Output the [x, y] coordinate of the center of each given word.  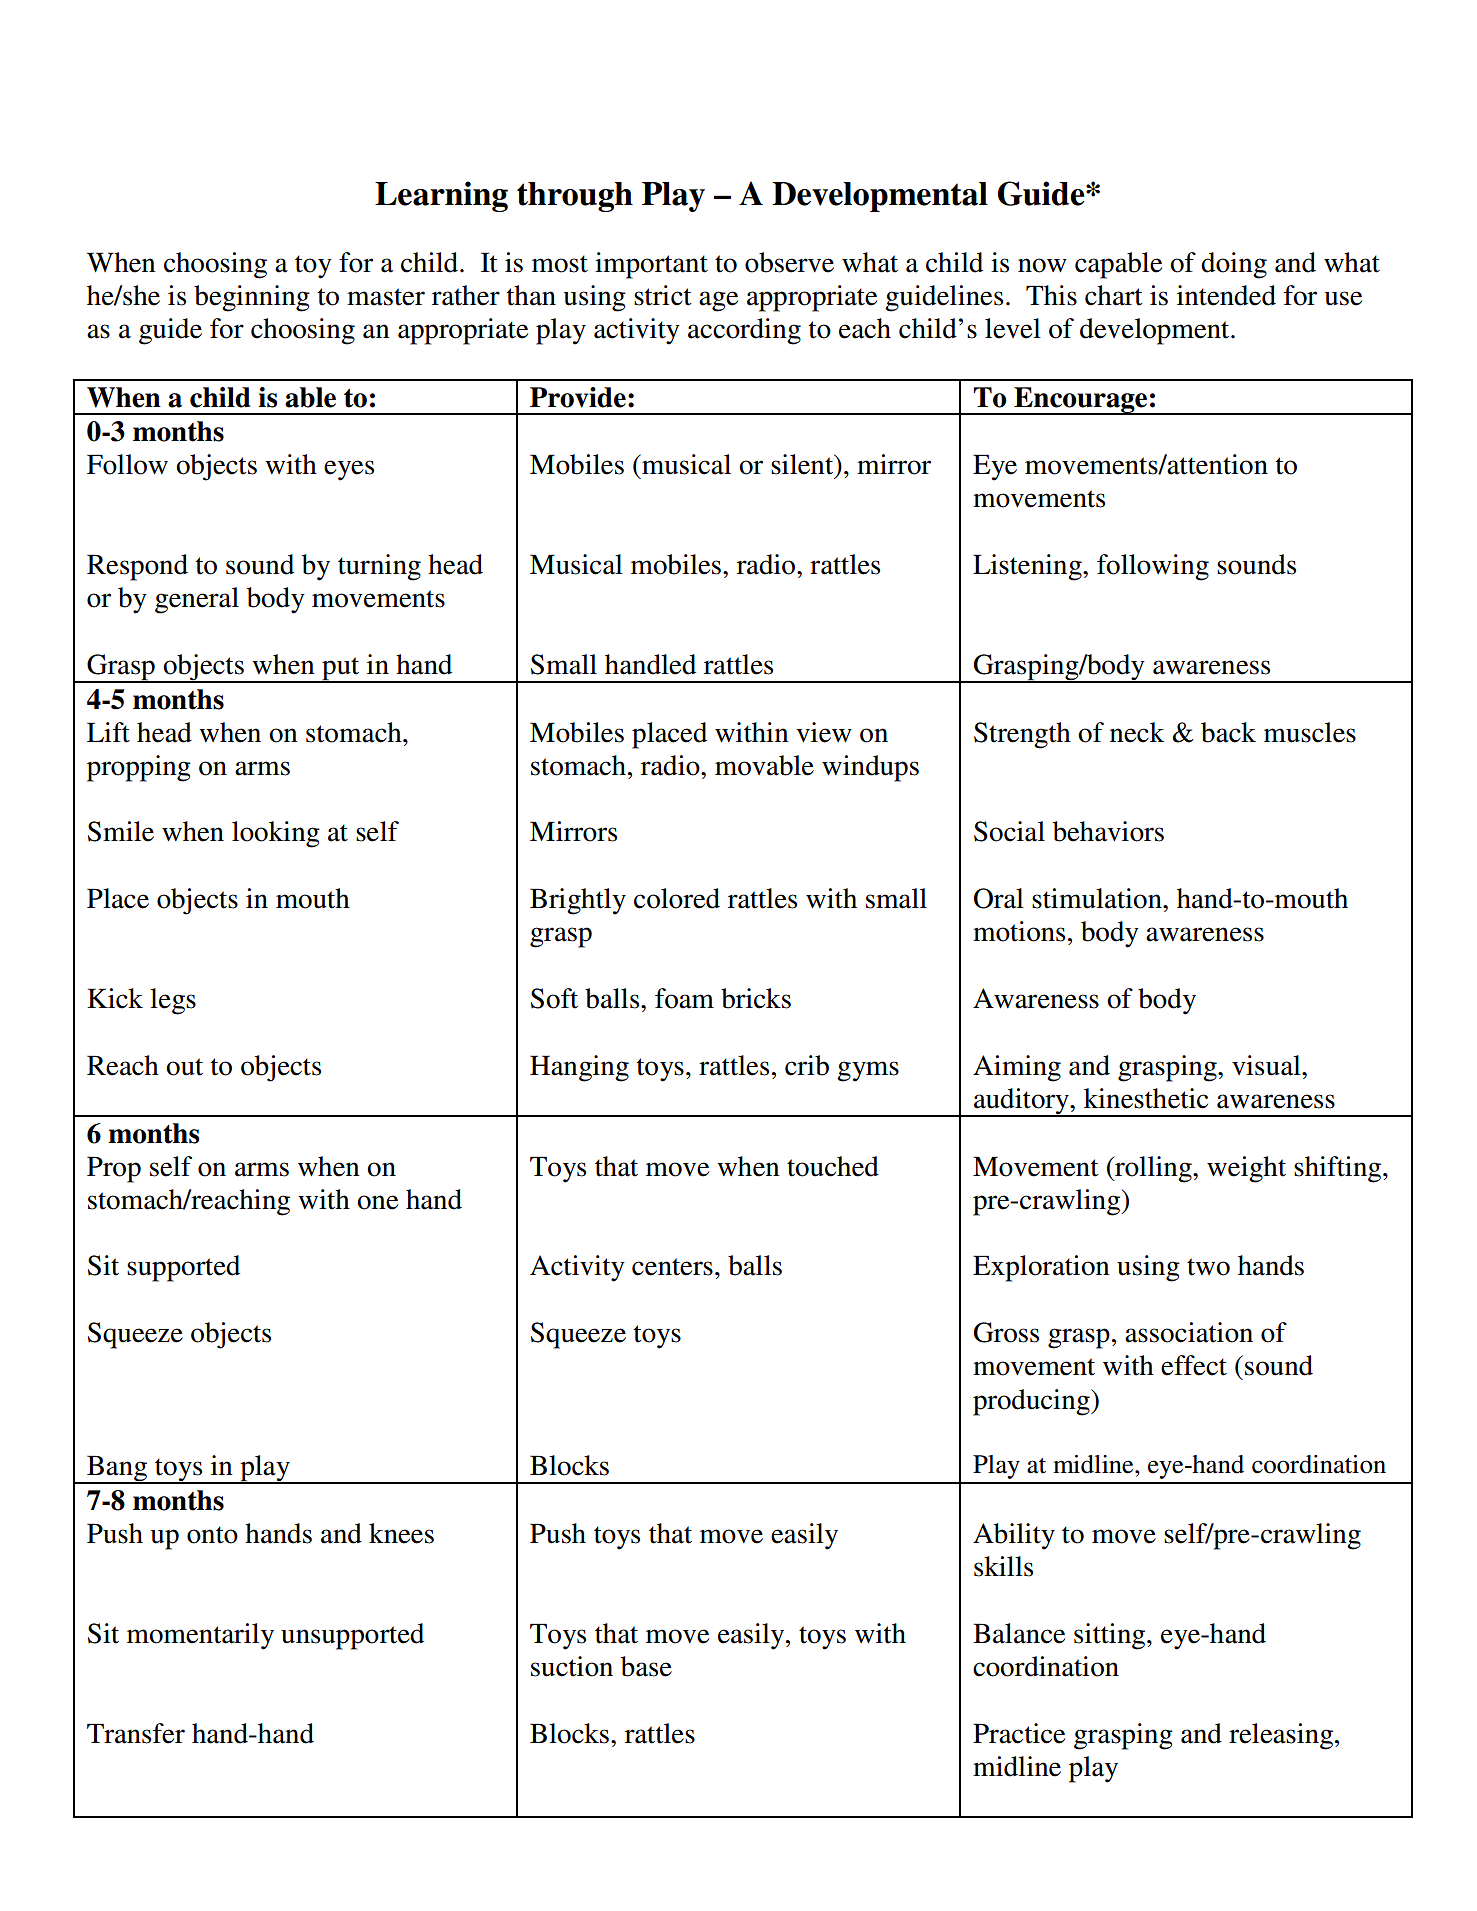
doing [1234, 265]
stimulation [1098, 898]
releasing [1282, 1736]
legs [173, 1001]
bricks [756, 998]
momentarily [200, 1636]
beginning [252, 298]
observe [789, 262]
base [646, 1666]
